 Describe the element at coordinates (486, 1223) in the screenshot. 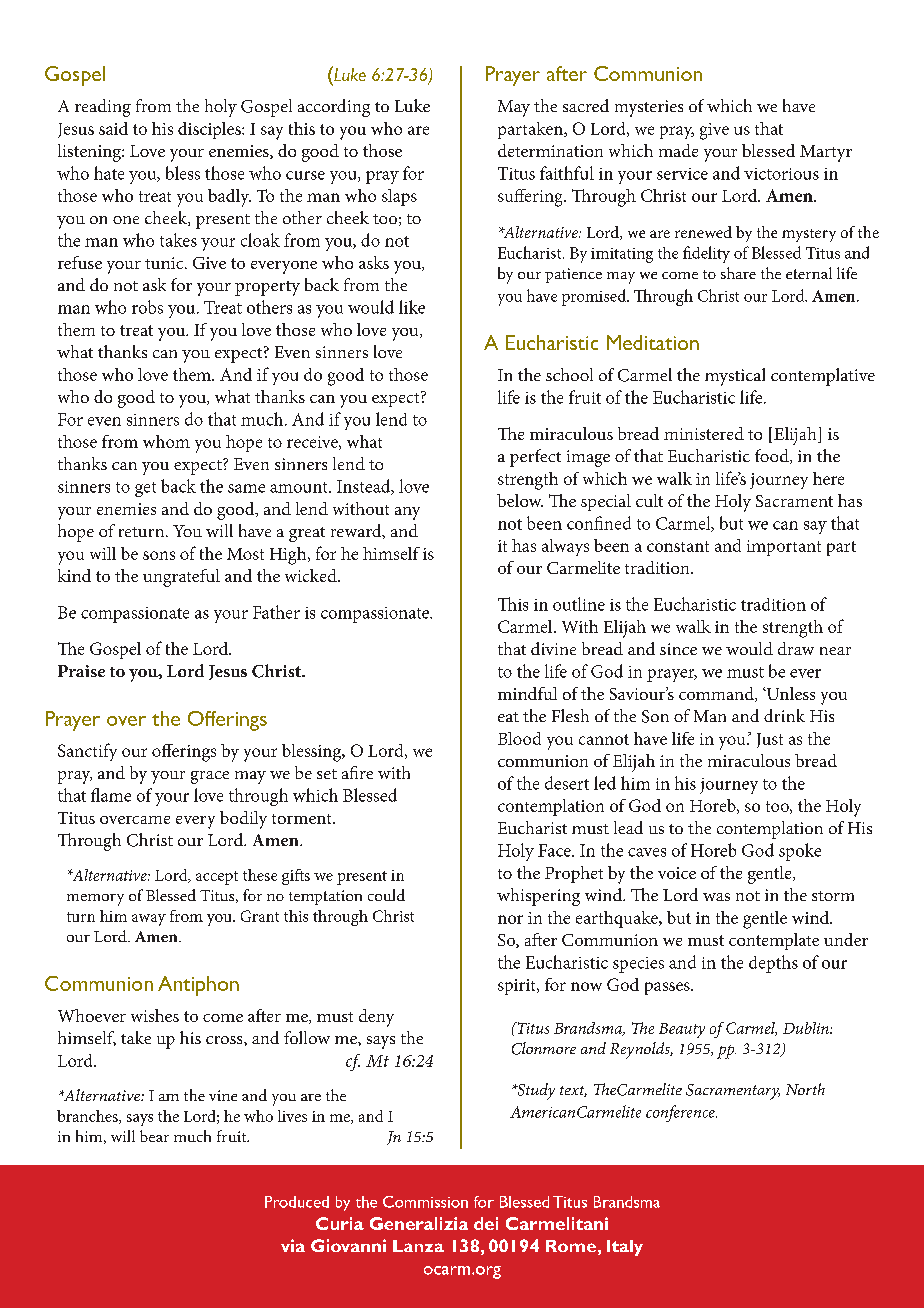

I see `dei` at that location.
